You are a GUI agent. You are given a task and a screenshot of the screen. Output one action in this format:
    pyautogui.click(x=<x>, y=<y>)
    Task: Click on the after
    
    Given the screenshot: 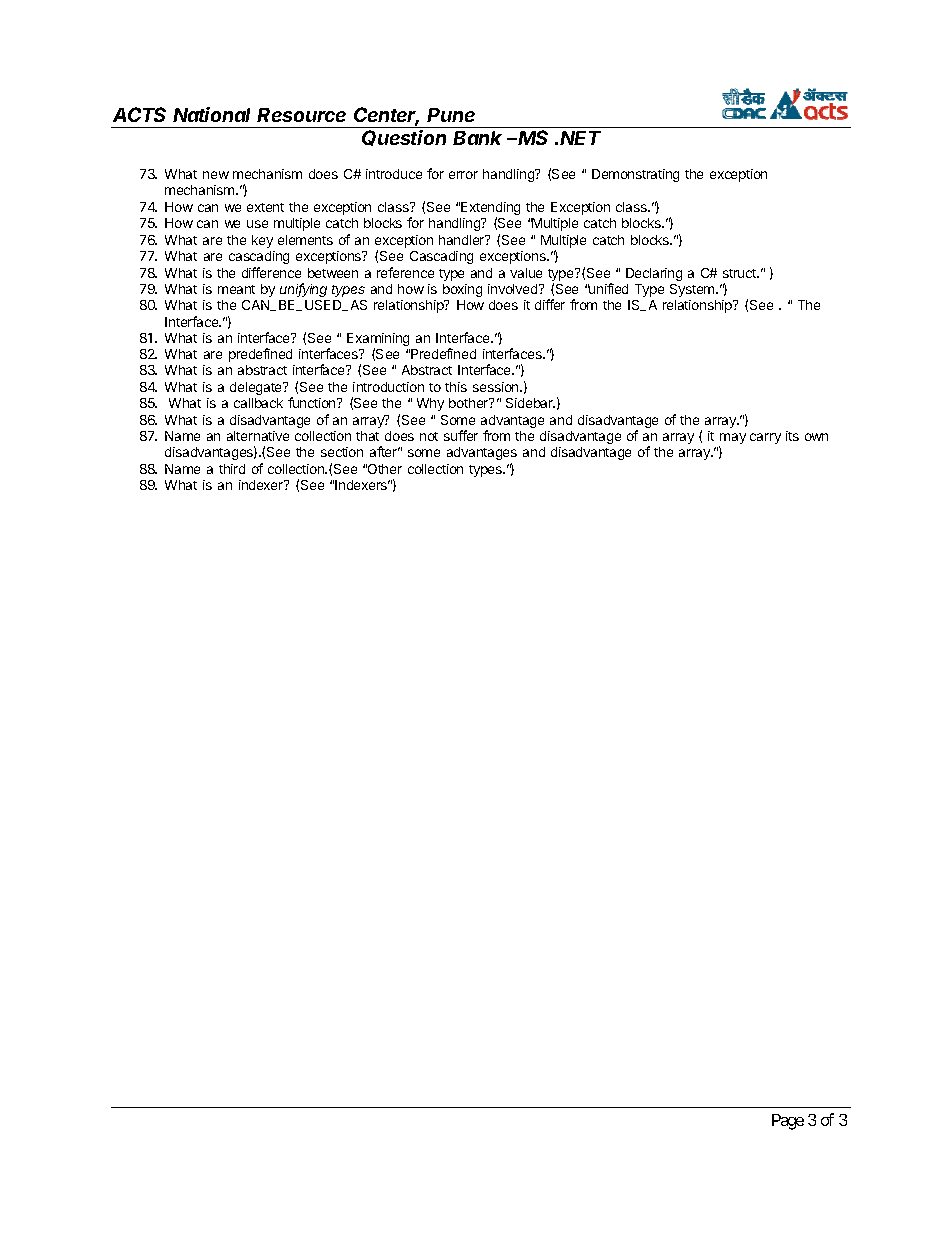 What is the action you would take?
    pyautogui.click(x=385, y=451)
